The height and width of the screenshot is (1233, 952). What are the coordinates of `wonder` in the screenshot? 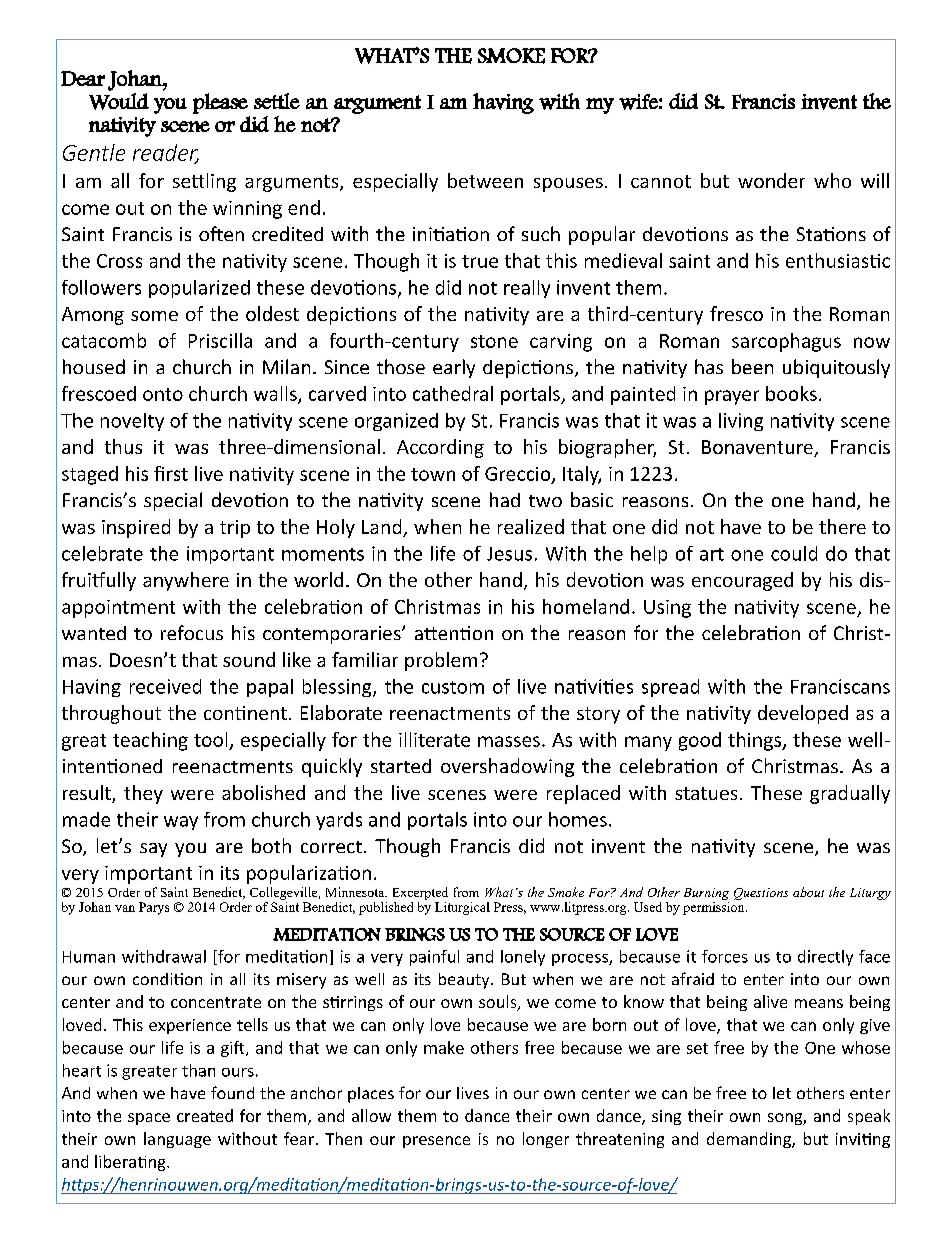 It's located at (771, 180).
